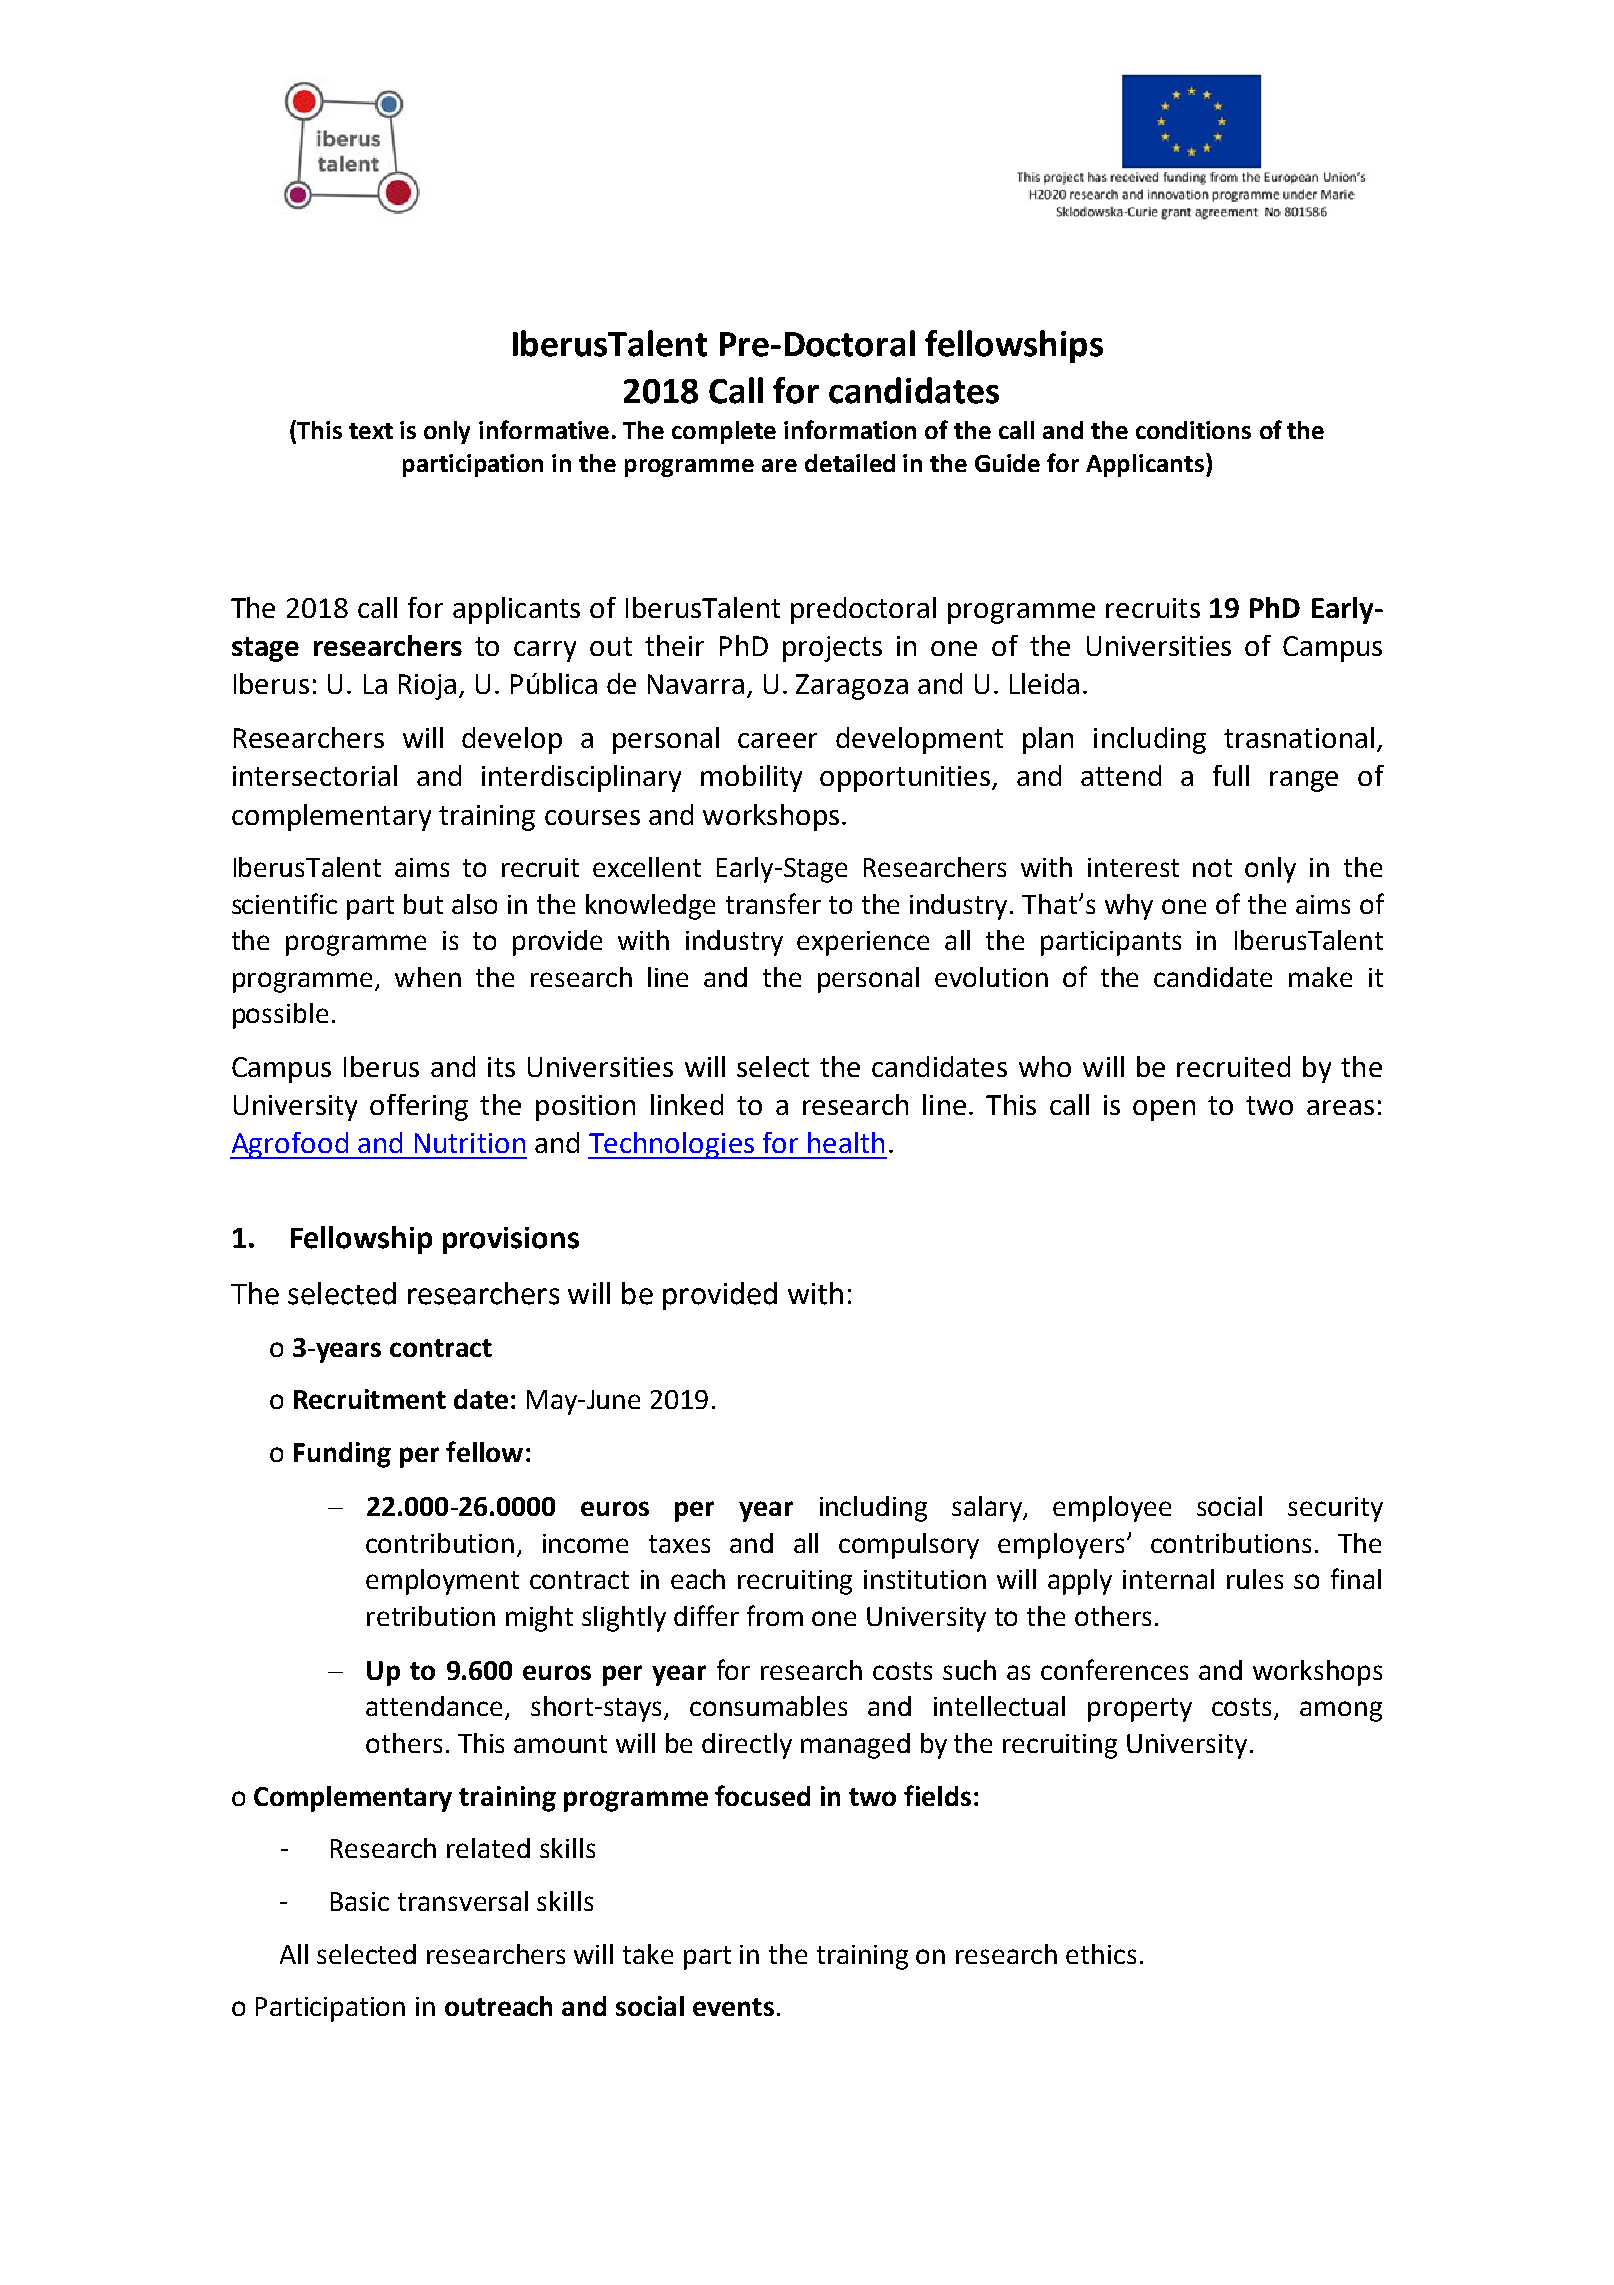  What do you see at coordinates (360, 1901) in the screenshot?
I see `Basic` at bounding box center [360, 1901].
